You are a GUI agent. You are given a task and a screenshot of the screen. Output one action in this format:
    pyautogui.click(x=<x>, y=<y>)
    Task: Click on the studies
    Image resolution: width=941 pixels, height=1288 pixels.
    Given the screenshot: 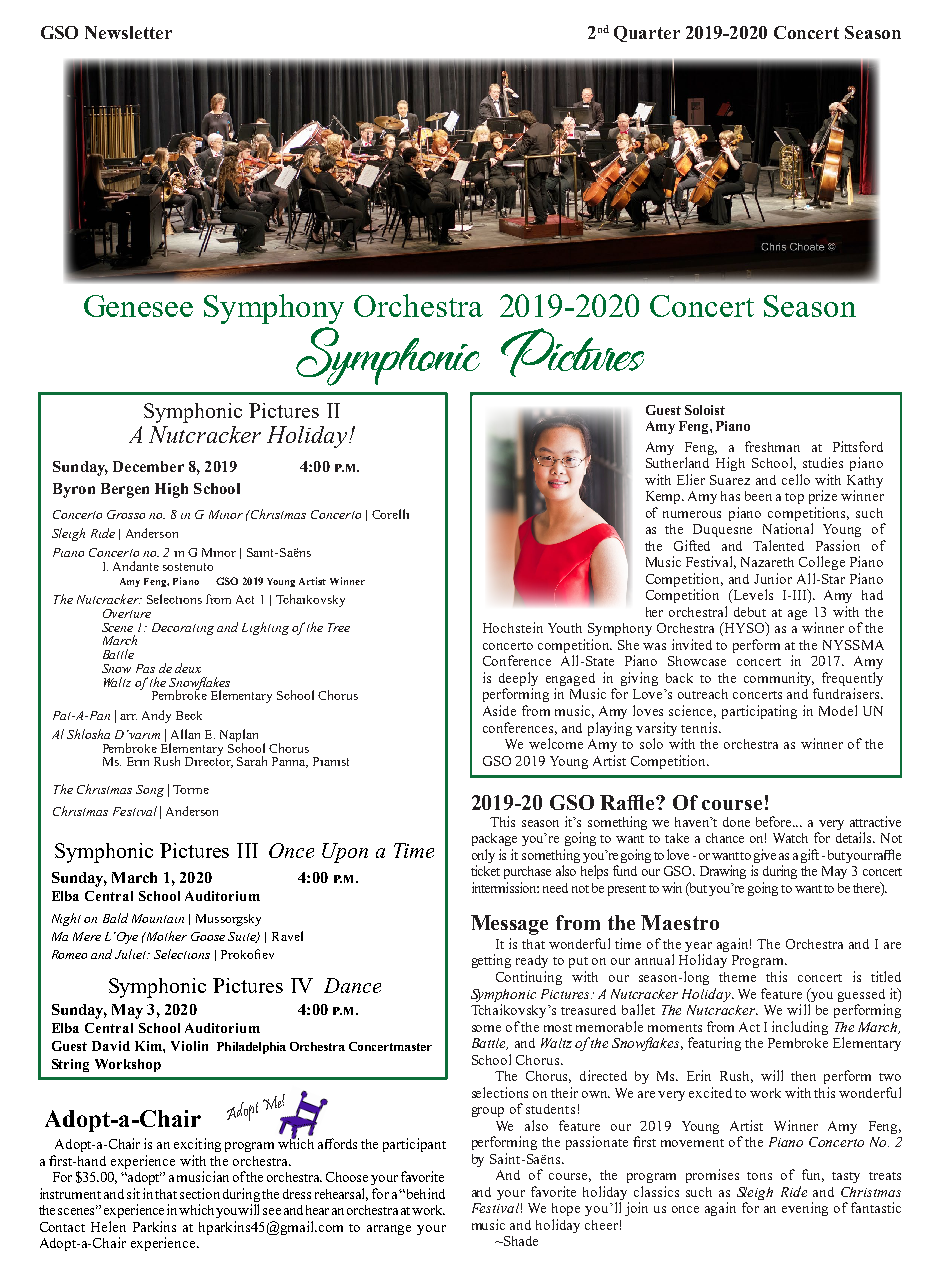 What is the action you would take?
    pyautogui.click(x=823, y=462)
